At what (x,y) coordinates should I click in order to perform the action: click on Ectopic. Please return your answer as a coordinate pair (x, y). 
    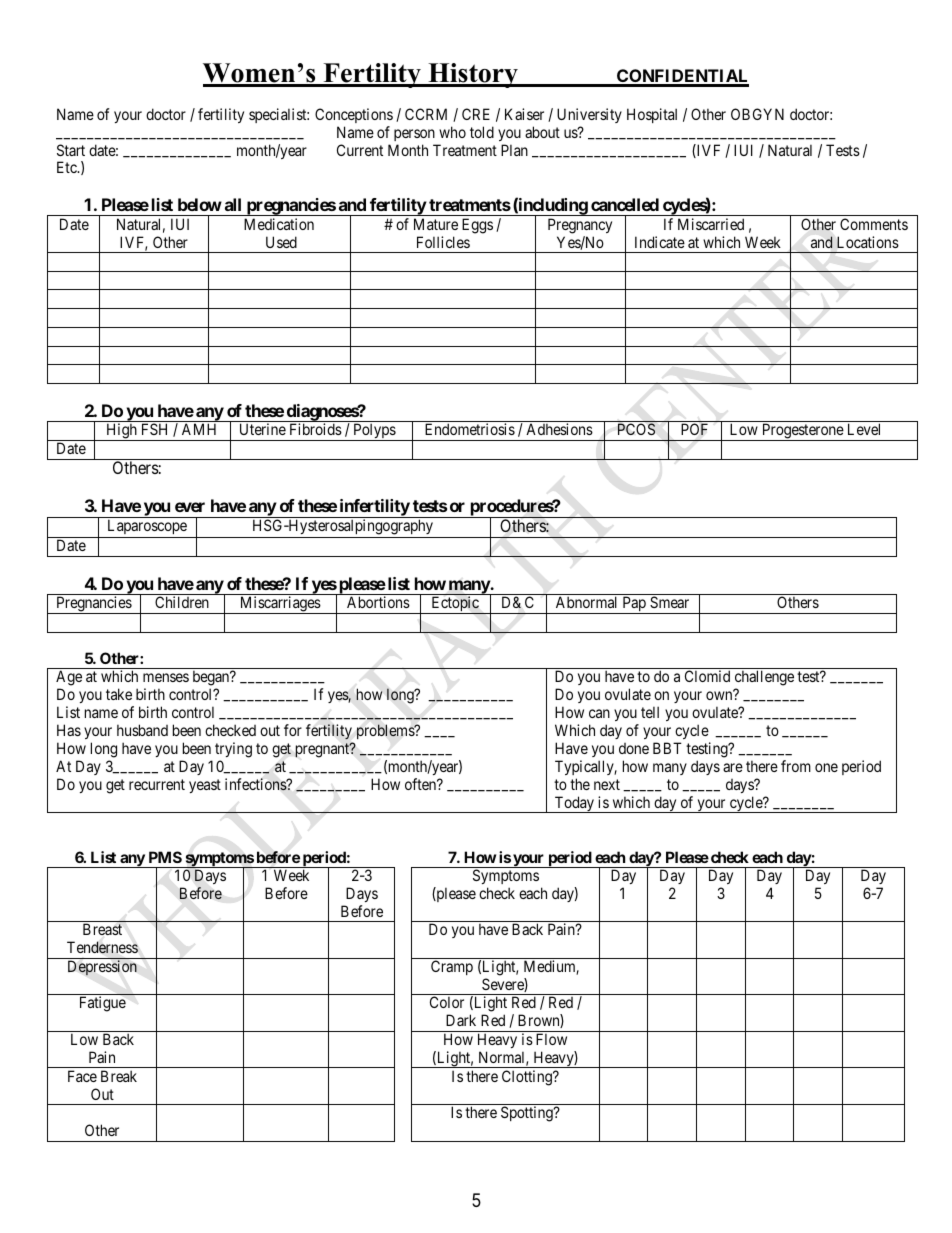
    Looking at the image, I should click on (455, 605).
